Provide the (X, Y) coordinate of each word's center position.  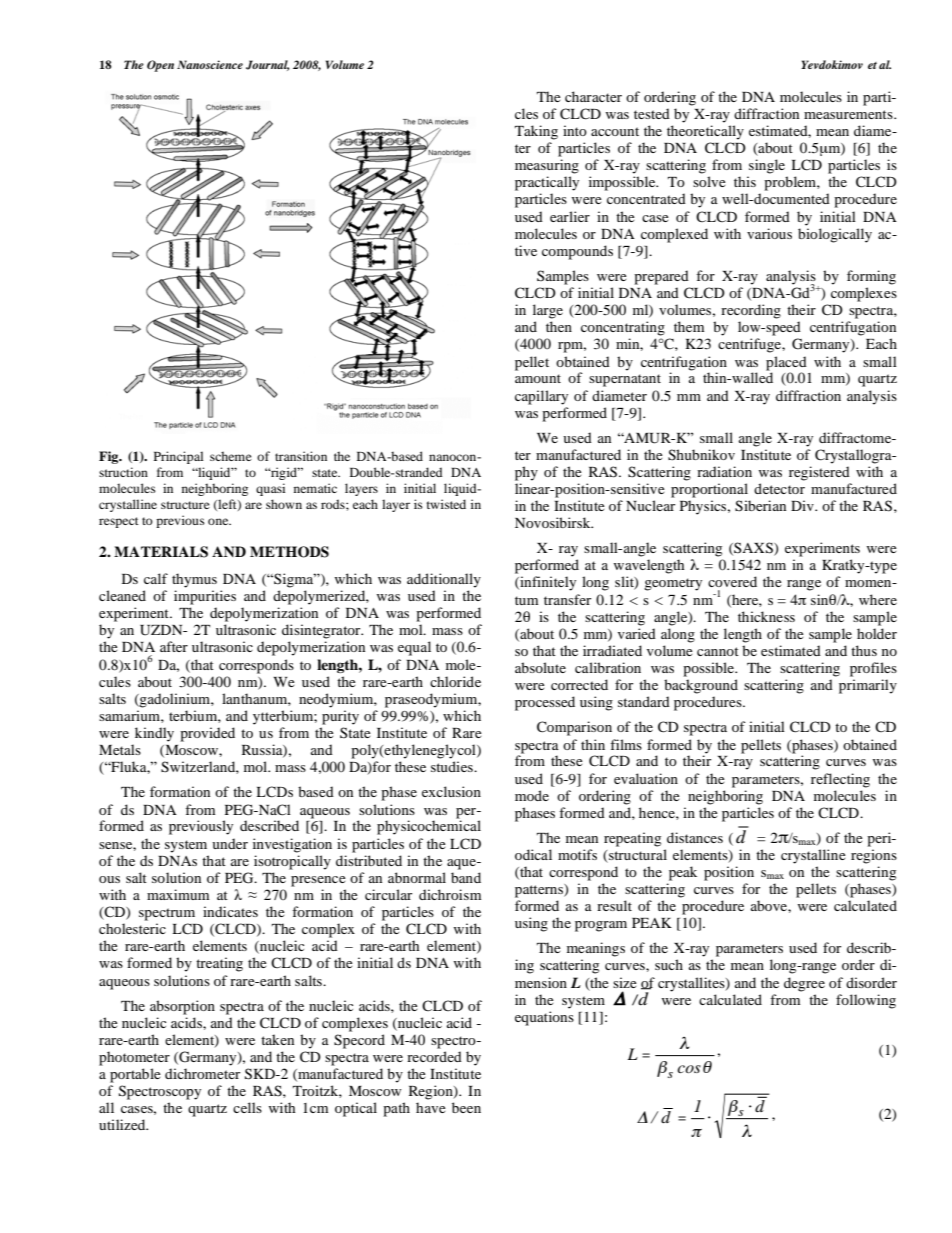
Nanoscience (210, 64)
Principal (178, 457)
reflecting (840, 780)
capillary (541, 397)
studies (453, 766)
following (866, 1001)
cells (247, 1107)
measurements (849, 114)
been (466, 1107)
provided (207, 734)
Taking (536, 132)
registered (819, 473)
